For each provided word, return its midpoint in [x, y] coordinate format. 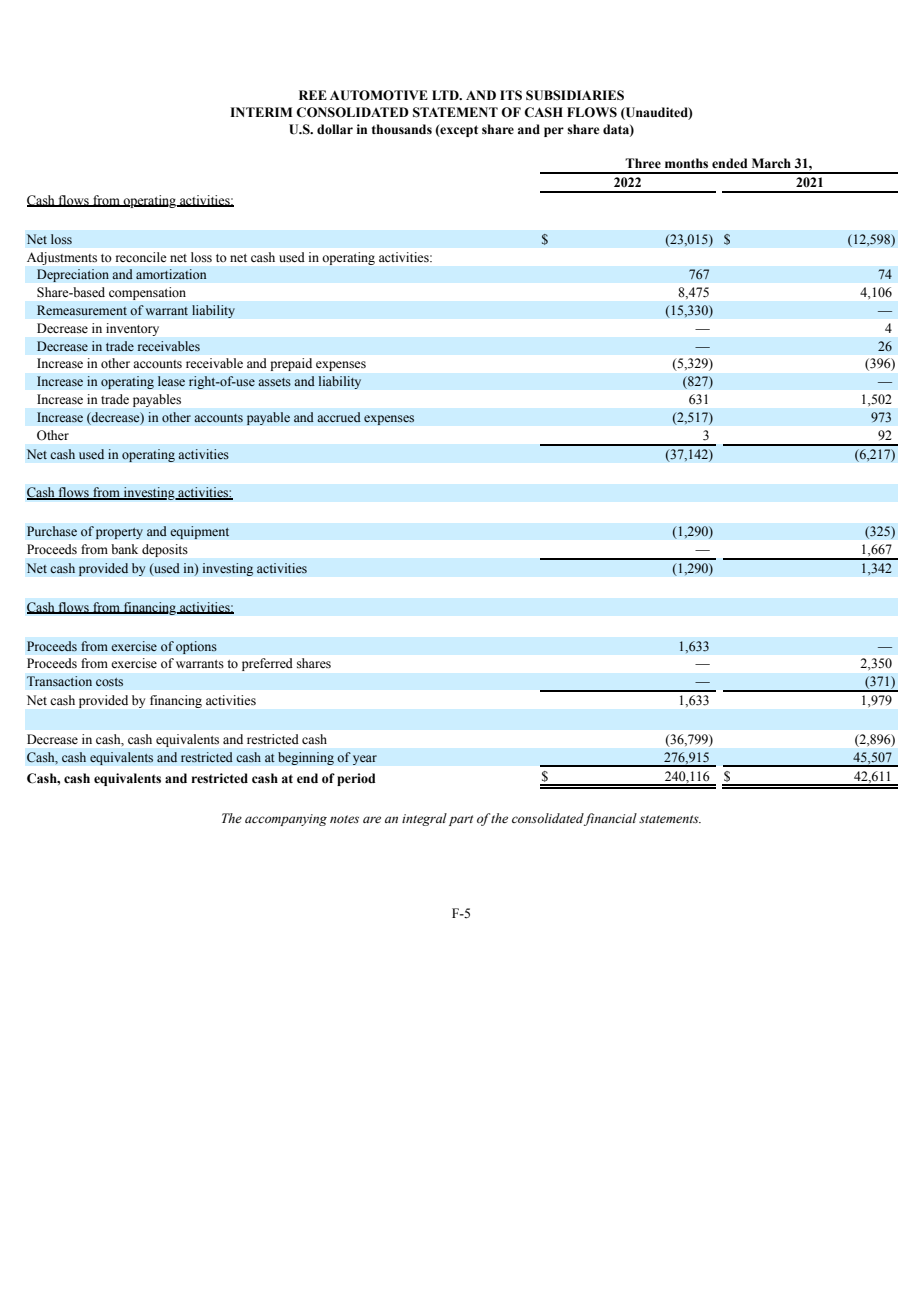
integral [424, 819]
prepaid [291, 364]
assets [274, 382]
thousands [402, 129]
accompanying [286, 820]
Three [643, 163]
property [119, 533]
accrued [339, 417]
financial [610, 819]
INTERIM [261, 112]
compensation [147, 293]
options [196, 647]
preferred [267, 664]
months [686, 163]
